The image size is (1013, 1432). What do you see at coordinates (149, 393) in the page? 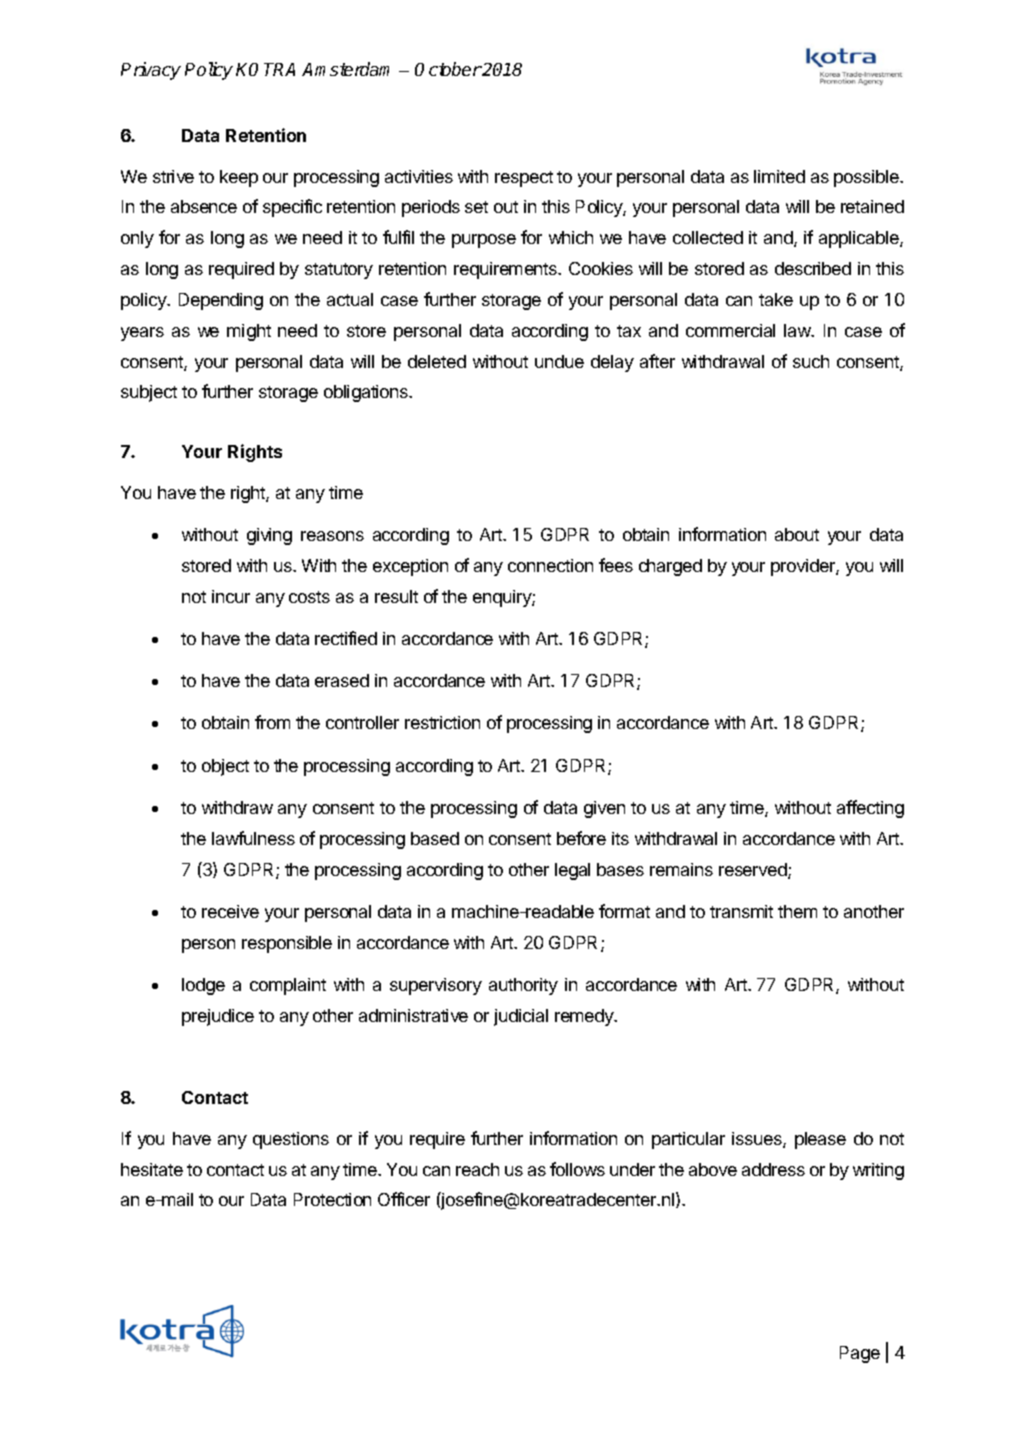
I see `subject` at bounding box center [149, 393].
